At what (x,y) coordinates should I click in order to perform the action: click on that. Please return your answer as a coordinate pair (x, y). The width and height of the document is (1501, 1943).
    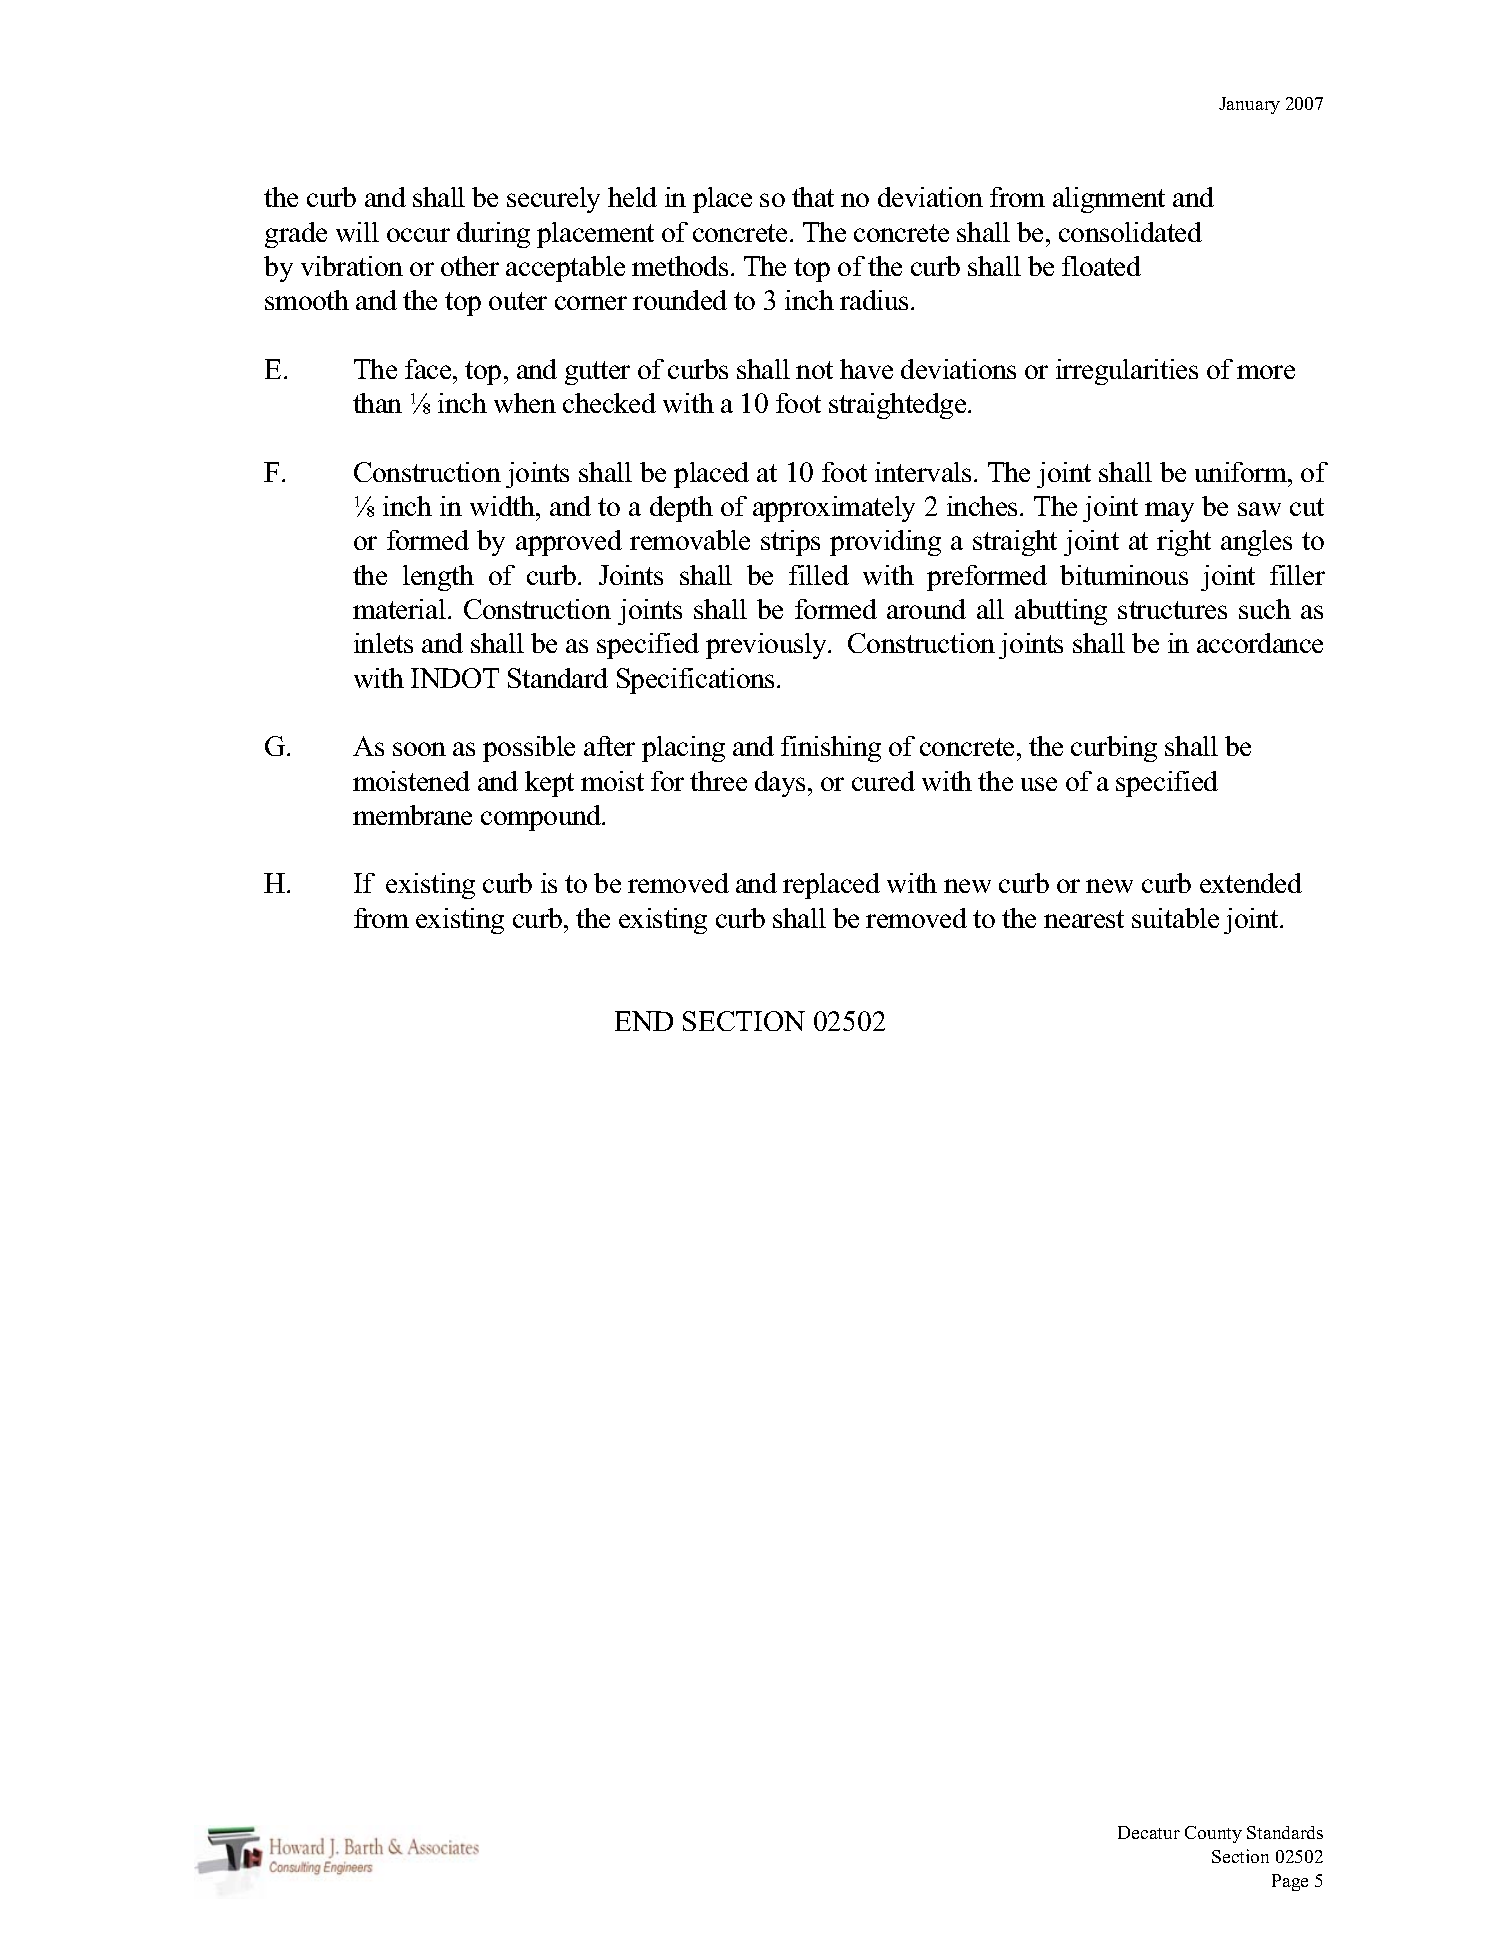
    Looking at the image, I should click on (813, 197).
